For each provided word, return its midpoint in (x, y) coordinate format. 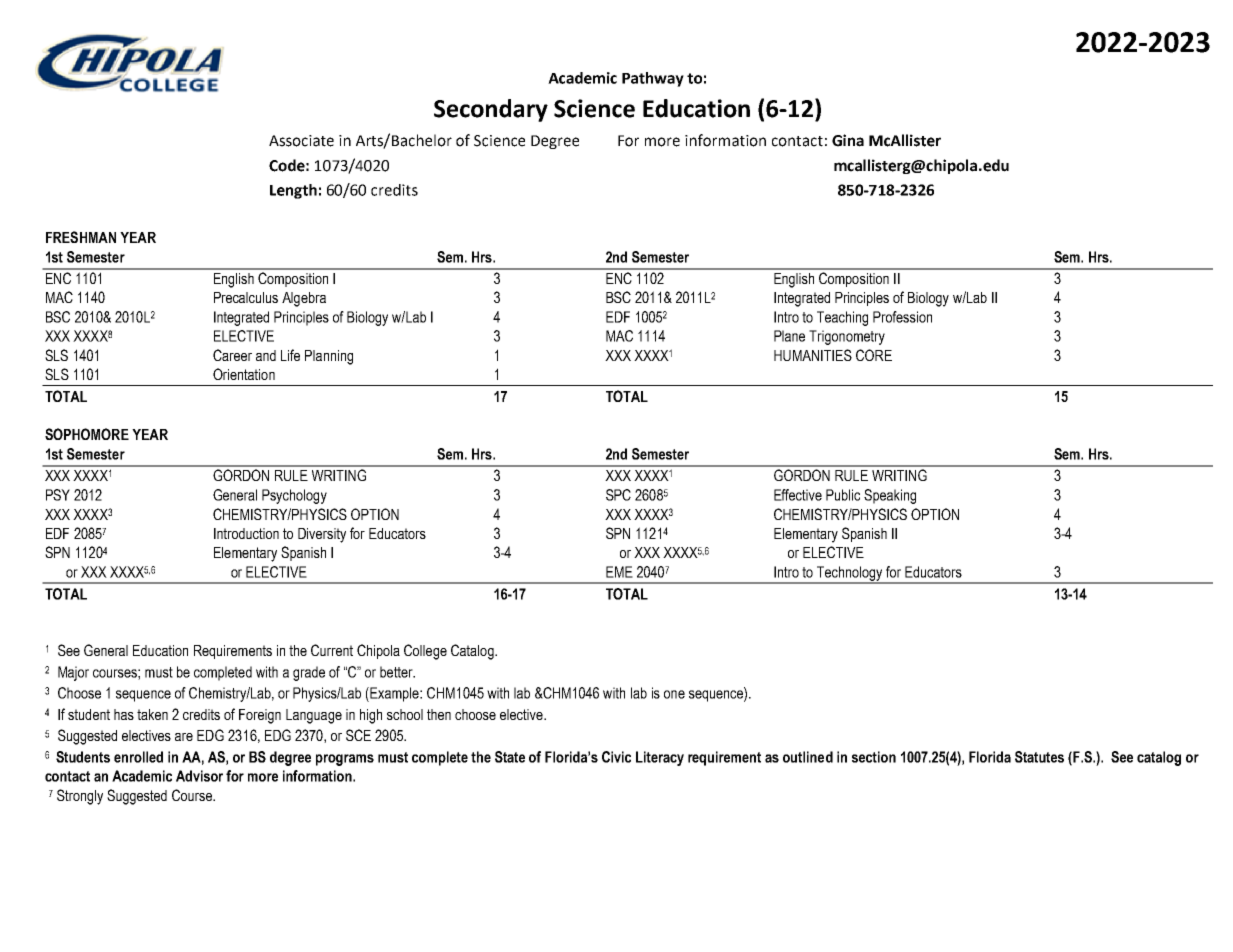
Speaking (890, 496)
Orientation (244, 374)
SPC (618, 495)
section (874, 757)
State (510, 757)
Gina (848, 140)
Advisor (199, 776)
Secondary (491, 110)
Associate (301, 141)
